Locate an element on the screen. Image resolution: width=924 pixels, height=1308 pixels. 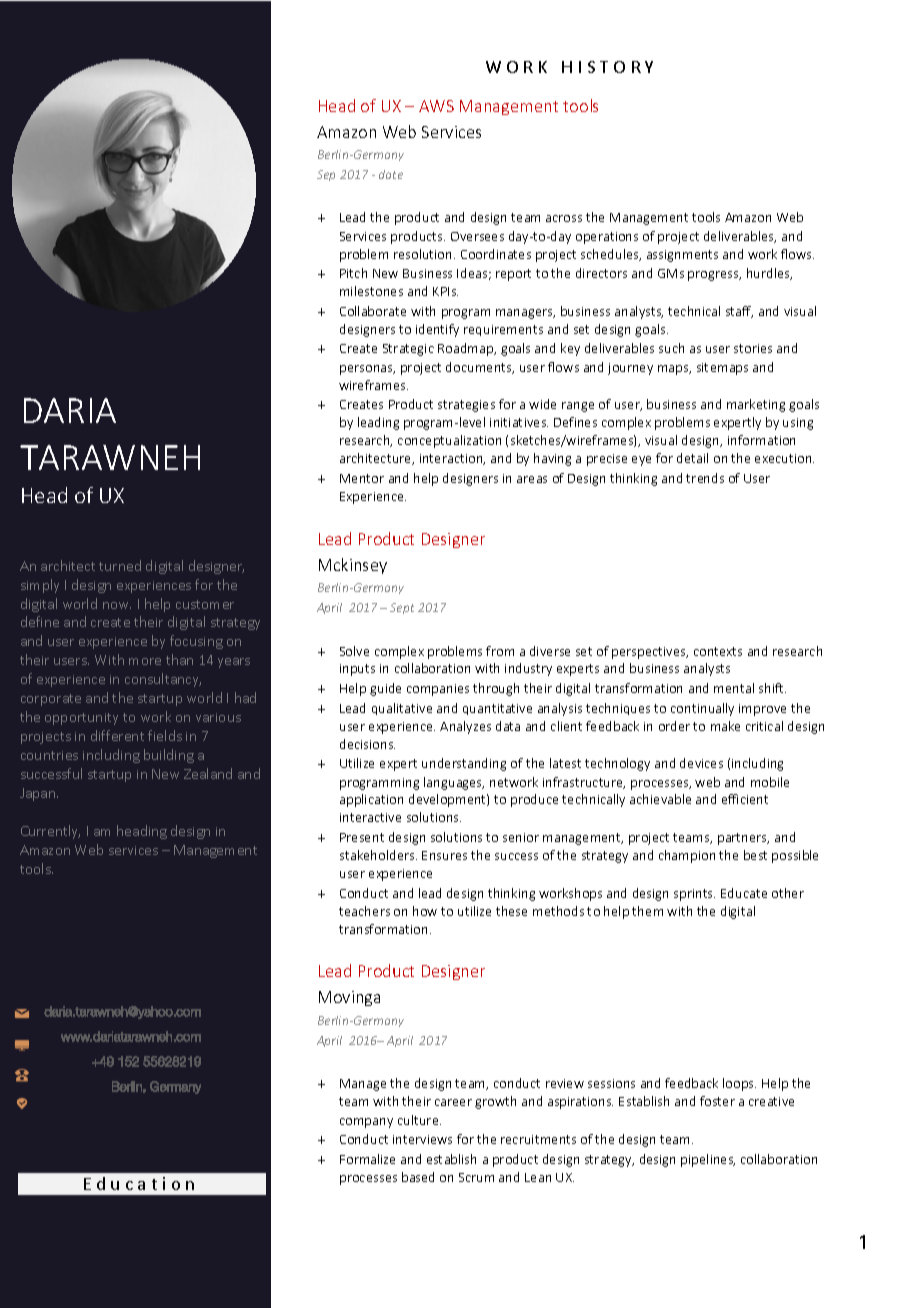
contexts is located at coordinates (718, 651).
